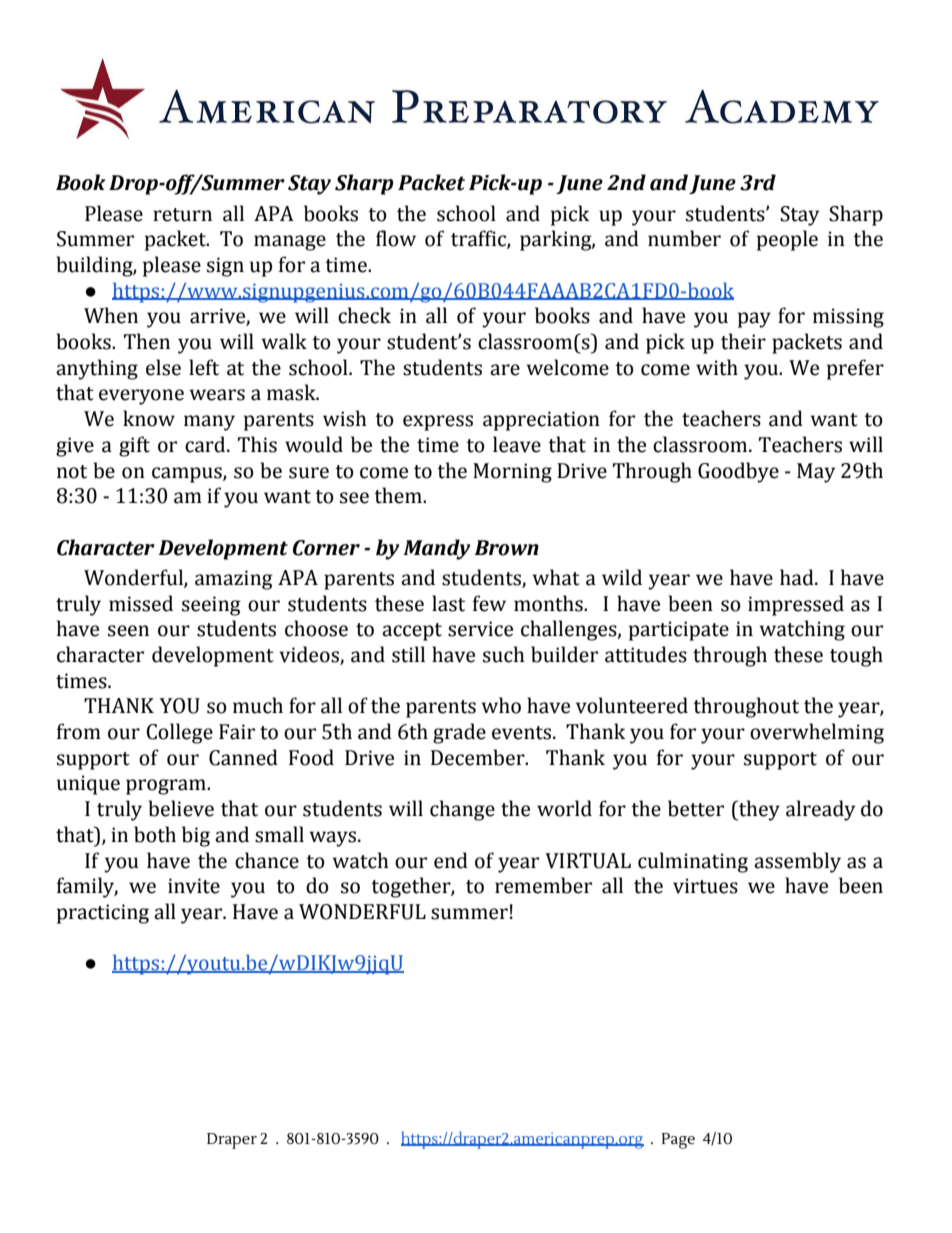 The image size is (952, 1233). Describe the element at coordinates (182, 215) in the document. I see `return` at that location.
